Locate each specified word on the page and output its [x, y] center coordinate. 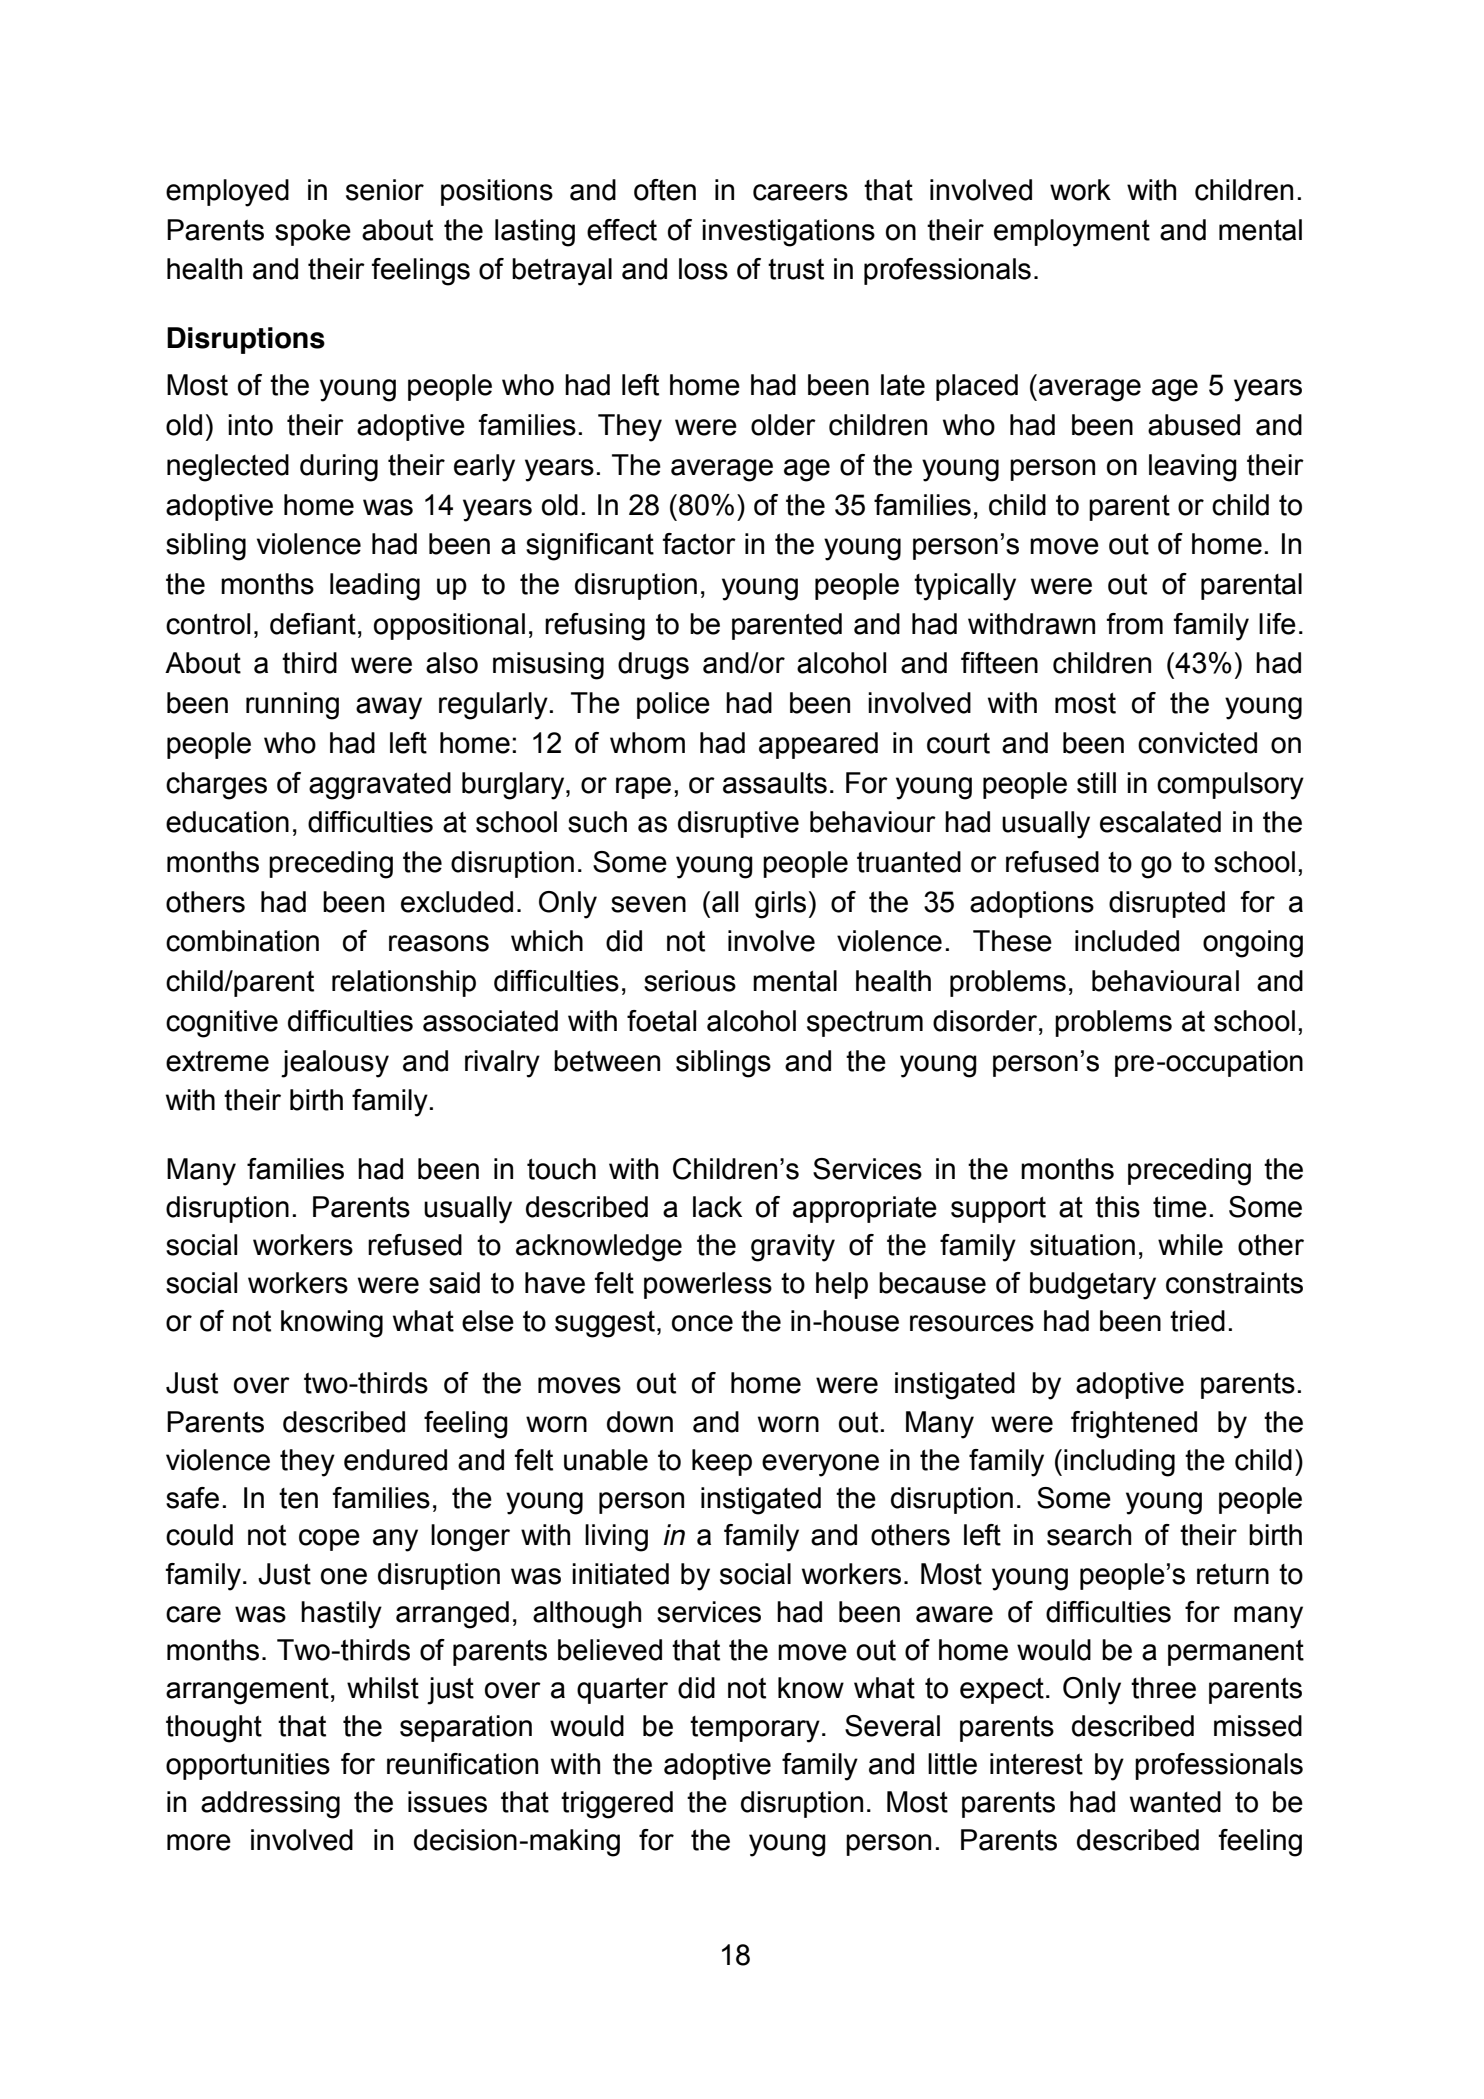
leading [375, 587]
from [1134, 624]
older [783, 425]
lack [717, 1207]
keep [722, 1462]
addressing [270, 1805]
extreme [217, 1061]
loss [703, 269]
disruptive [738, 824]
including [1119, 1463]
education [227, 822]
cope [329, 1540]
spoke [313, 232]
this [1117, 1207]
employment [1072, 233]
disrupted [1167, 904]
